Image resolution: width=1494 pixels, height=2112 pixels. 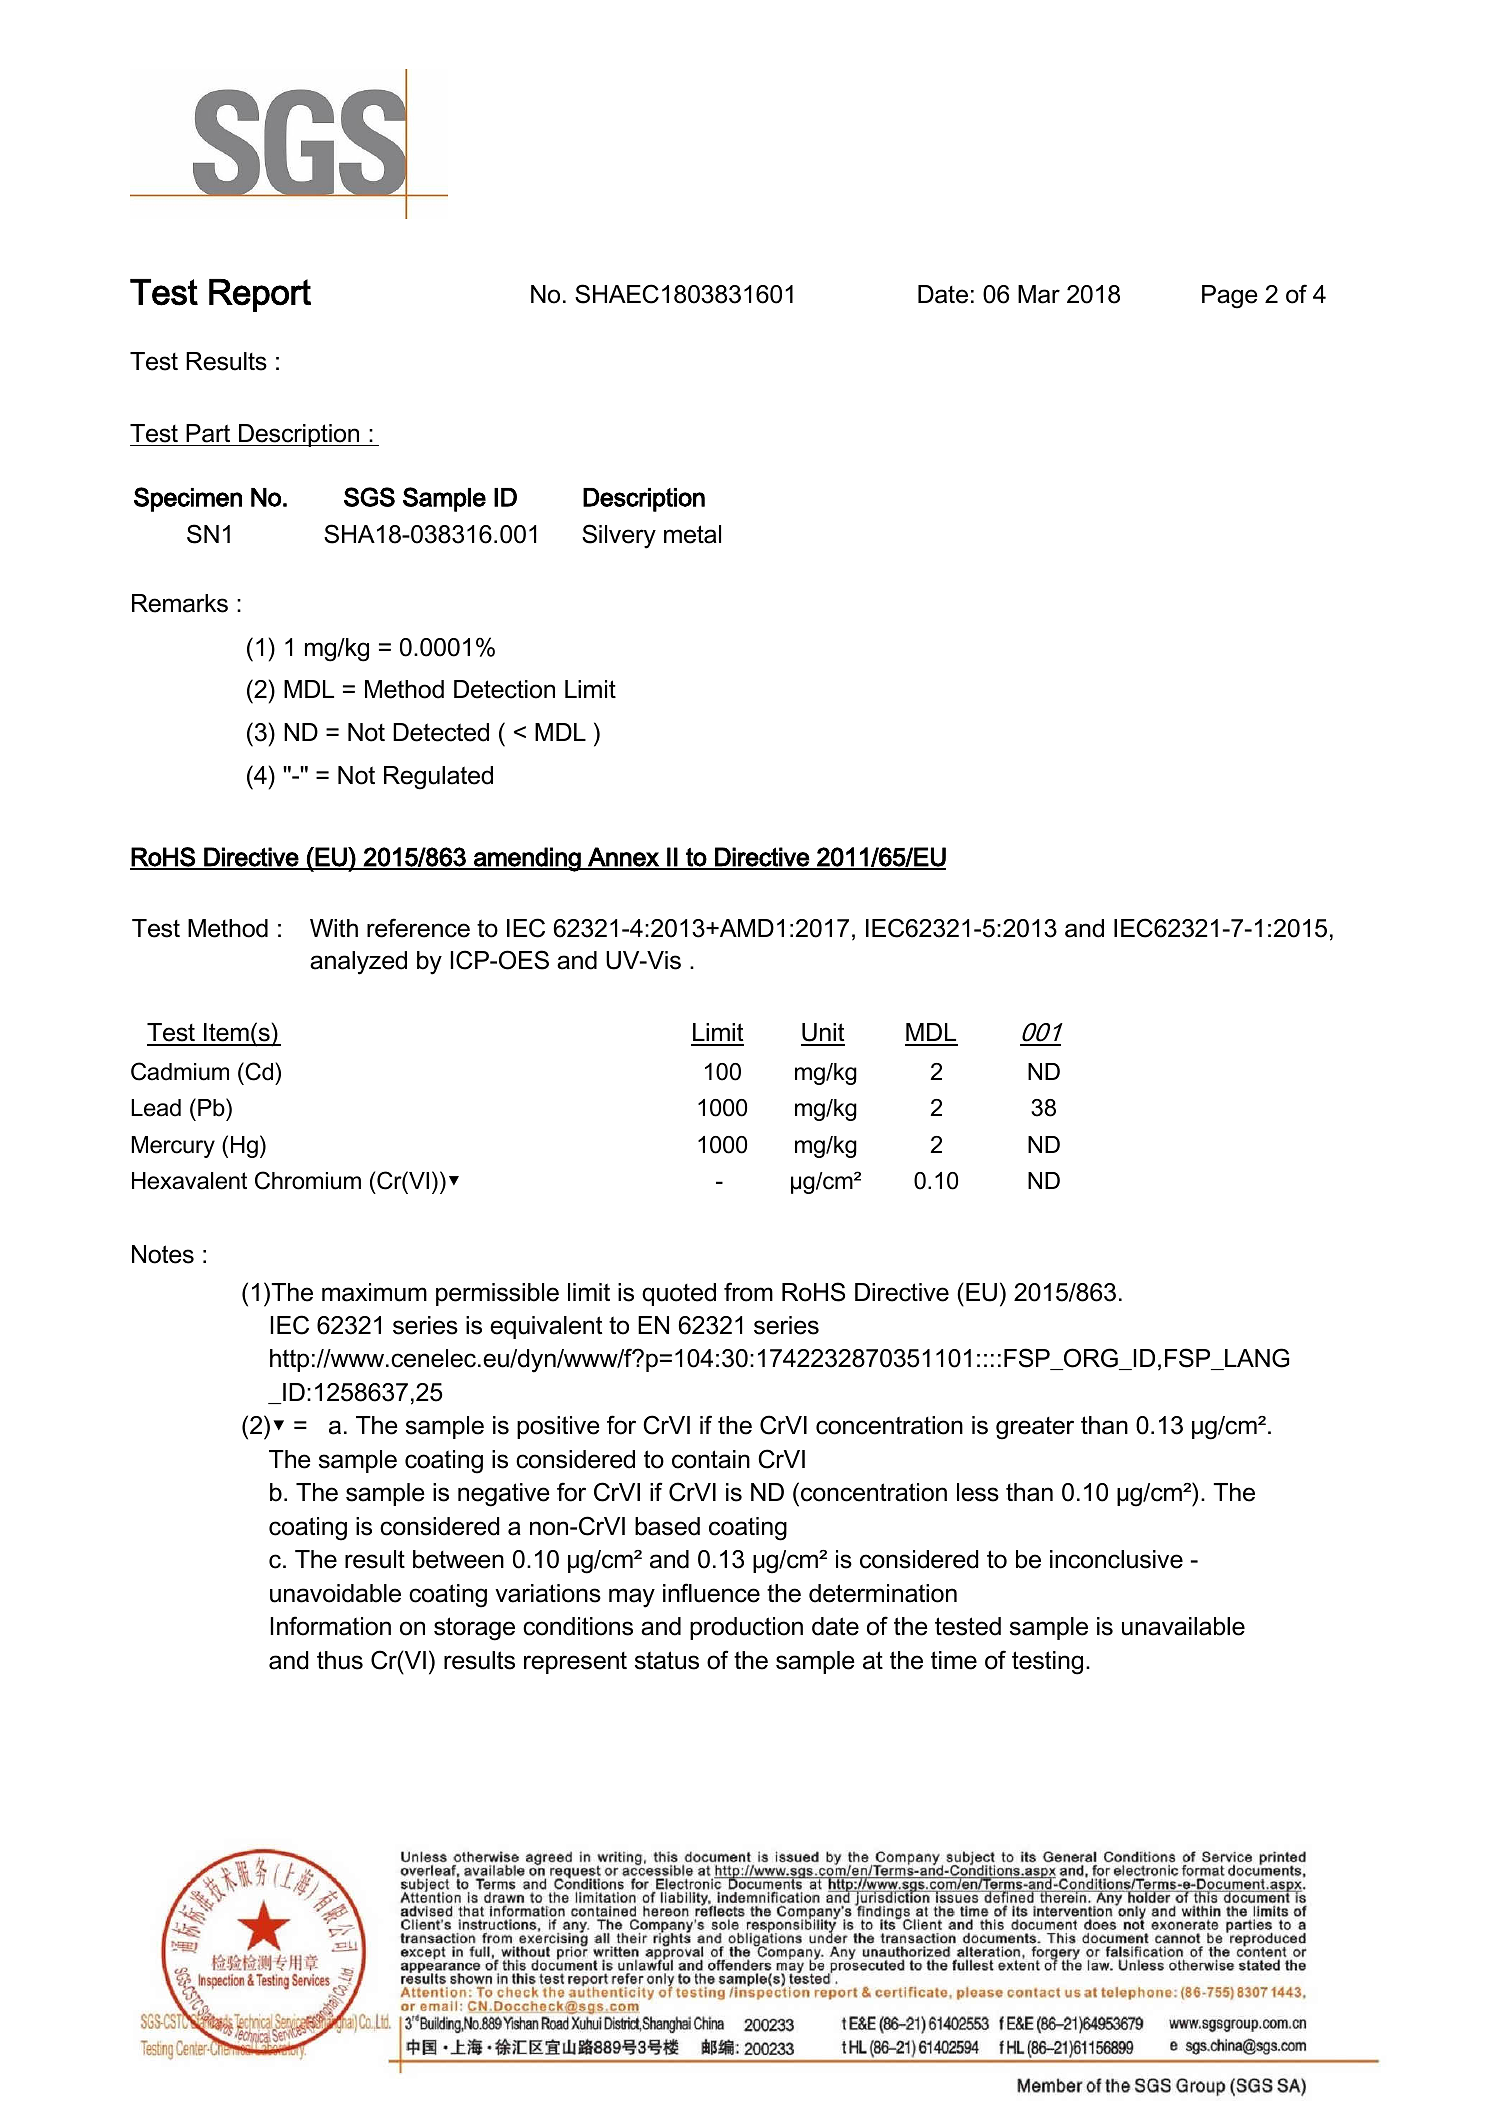 I want to click on Page, so click(x=1230, y=297).
